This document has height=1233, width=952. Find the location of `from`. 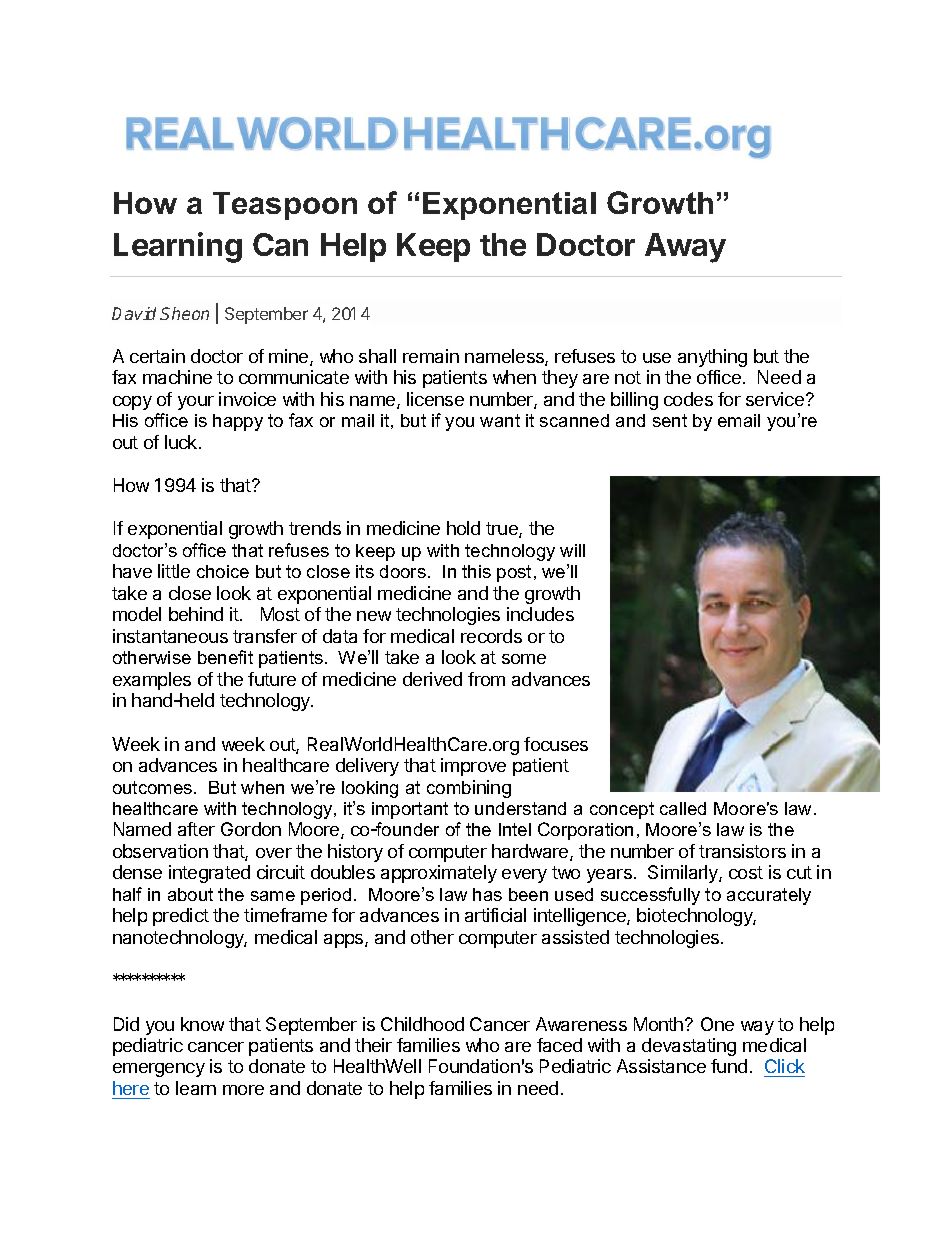

from is located at coordinates (486, 679).
